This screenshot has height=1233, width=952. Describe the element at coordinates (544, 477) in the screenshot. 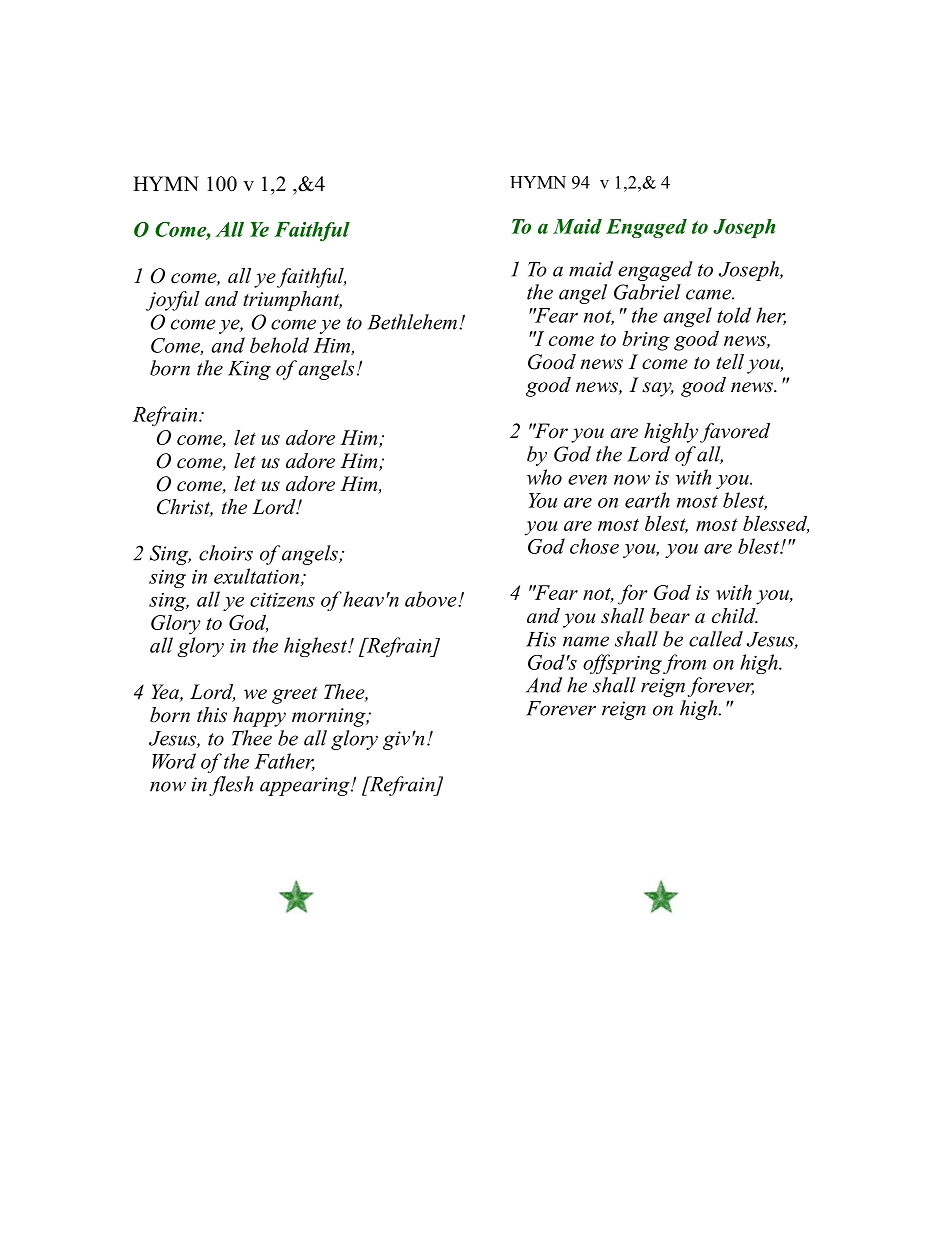

I see `who` at that location.
